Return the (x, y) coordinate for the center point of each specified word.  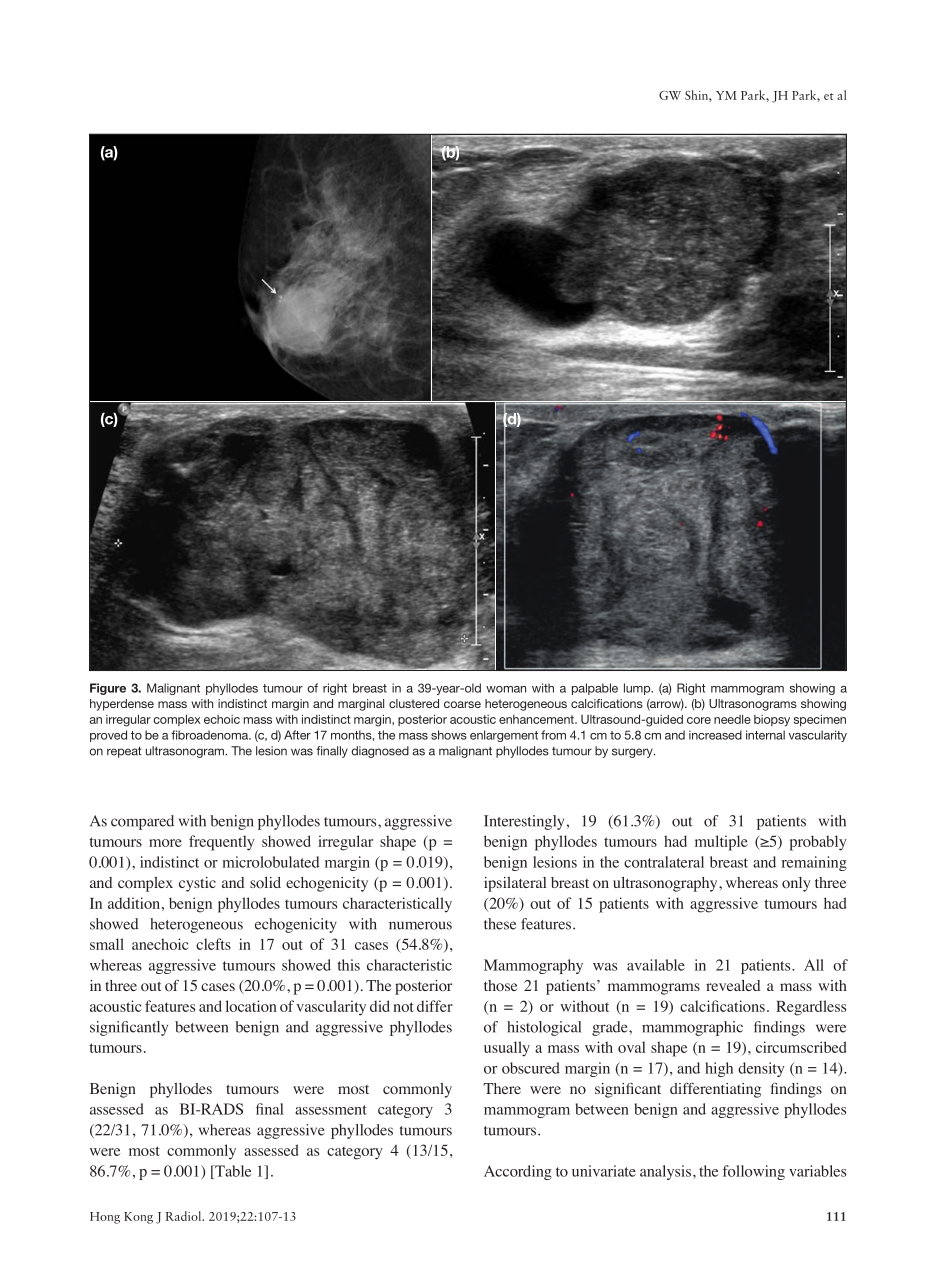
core (699, 720)
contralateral (664, 862)
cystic (197, 884)
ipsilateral (515, 884)
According (518, 1172)
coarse (462, 704)
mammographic (692, 1028)
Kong (138, 1218)
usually (507, 1049)
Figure (108, 689)
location (251, 1006)
